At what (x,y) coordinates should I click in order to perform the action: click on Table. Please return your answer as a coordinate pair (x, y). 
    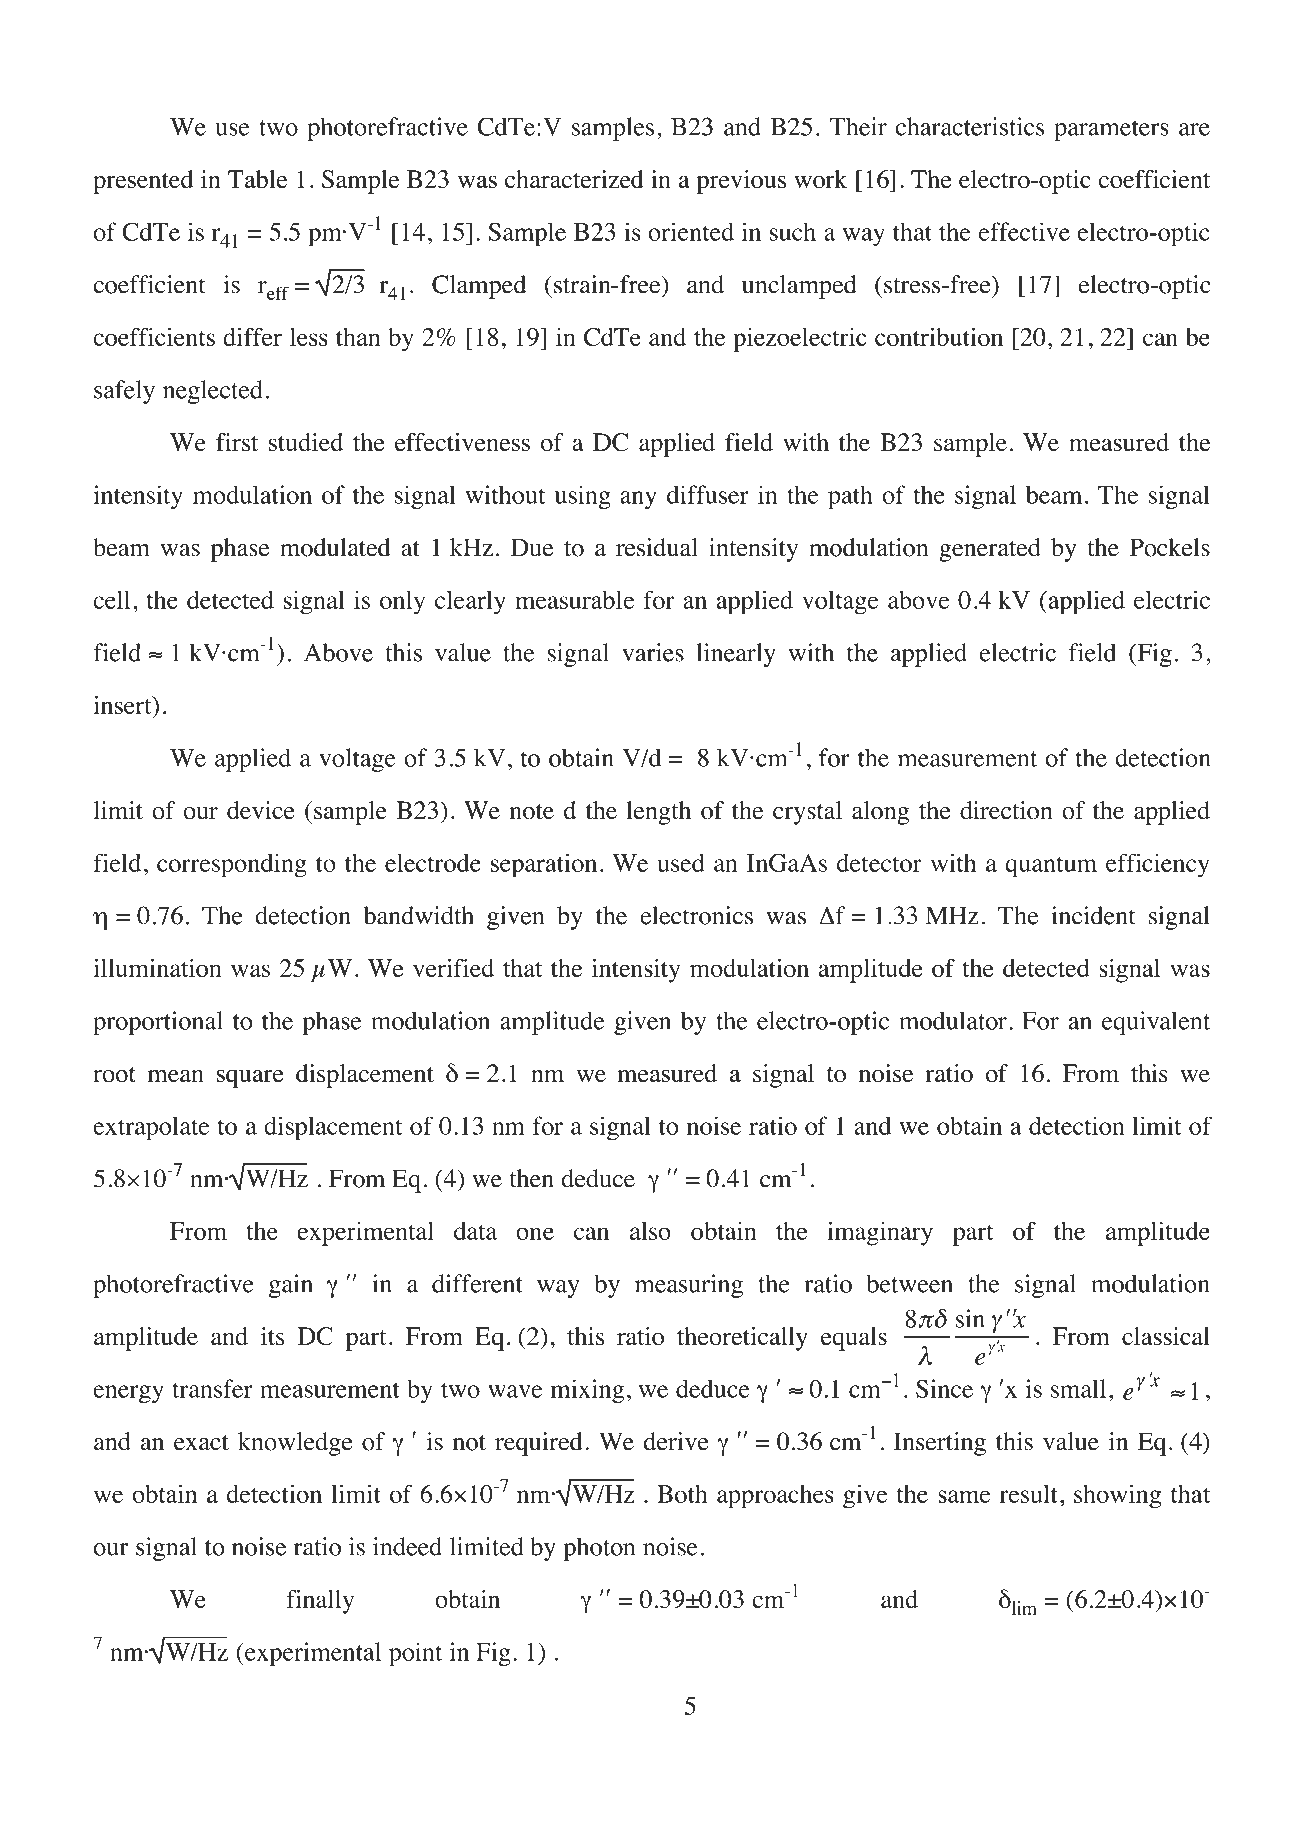
    Looking at the image, I should click on (257, 179).
